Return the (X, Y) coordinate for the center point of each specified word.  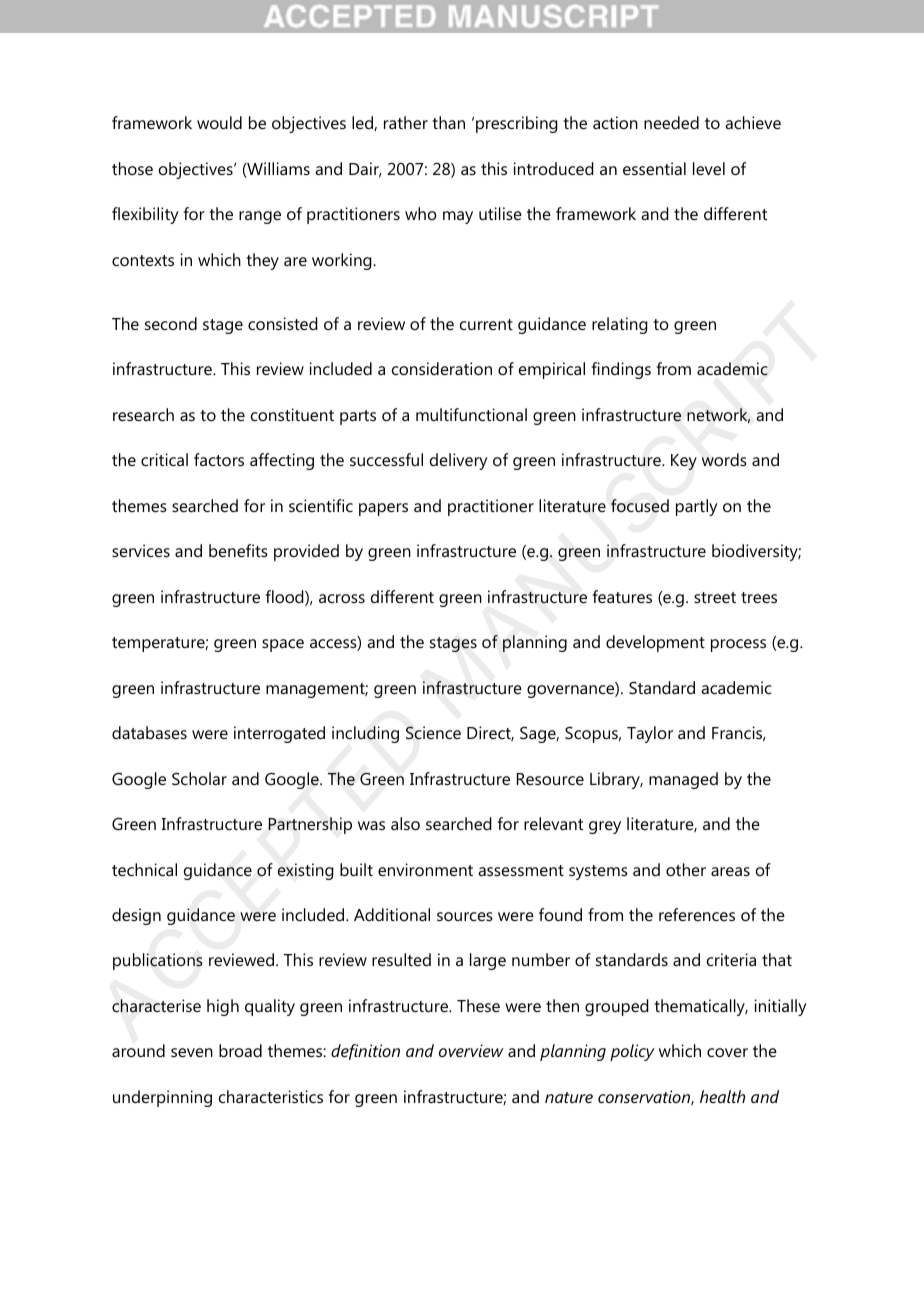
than (448, 122)
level (709, 168)
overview (471, 1050)
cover (727, 1052)
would (219, 122)
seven (192, 1052)
